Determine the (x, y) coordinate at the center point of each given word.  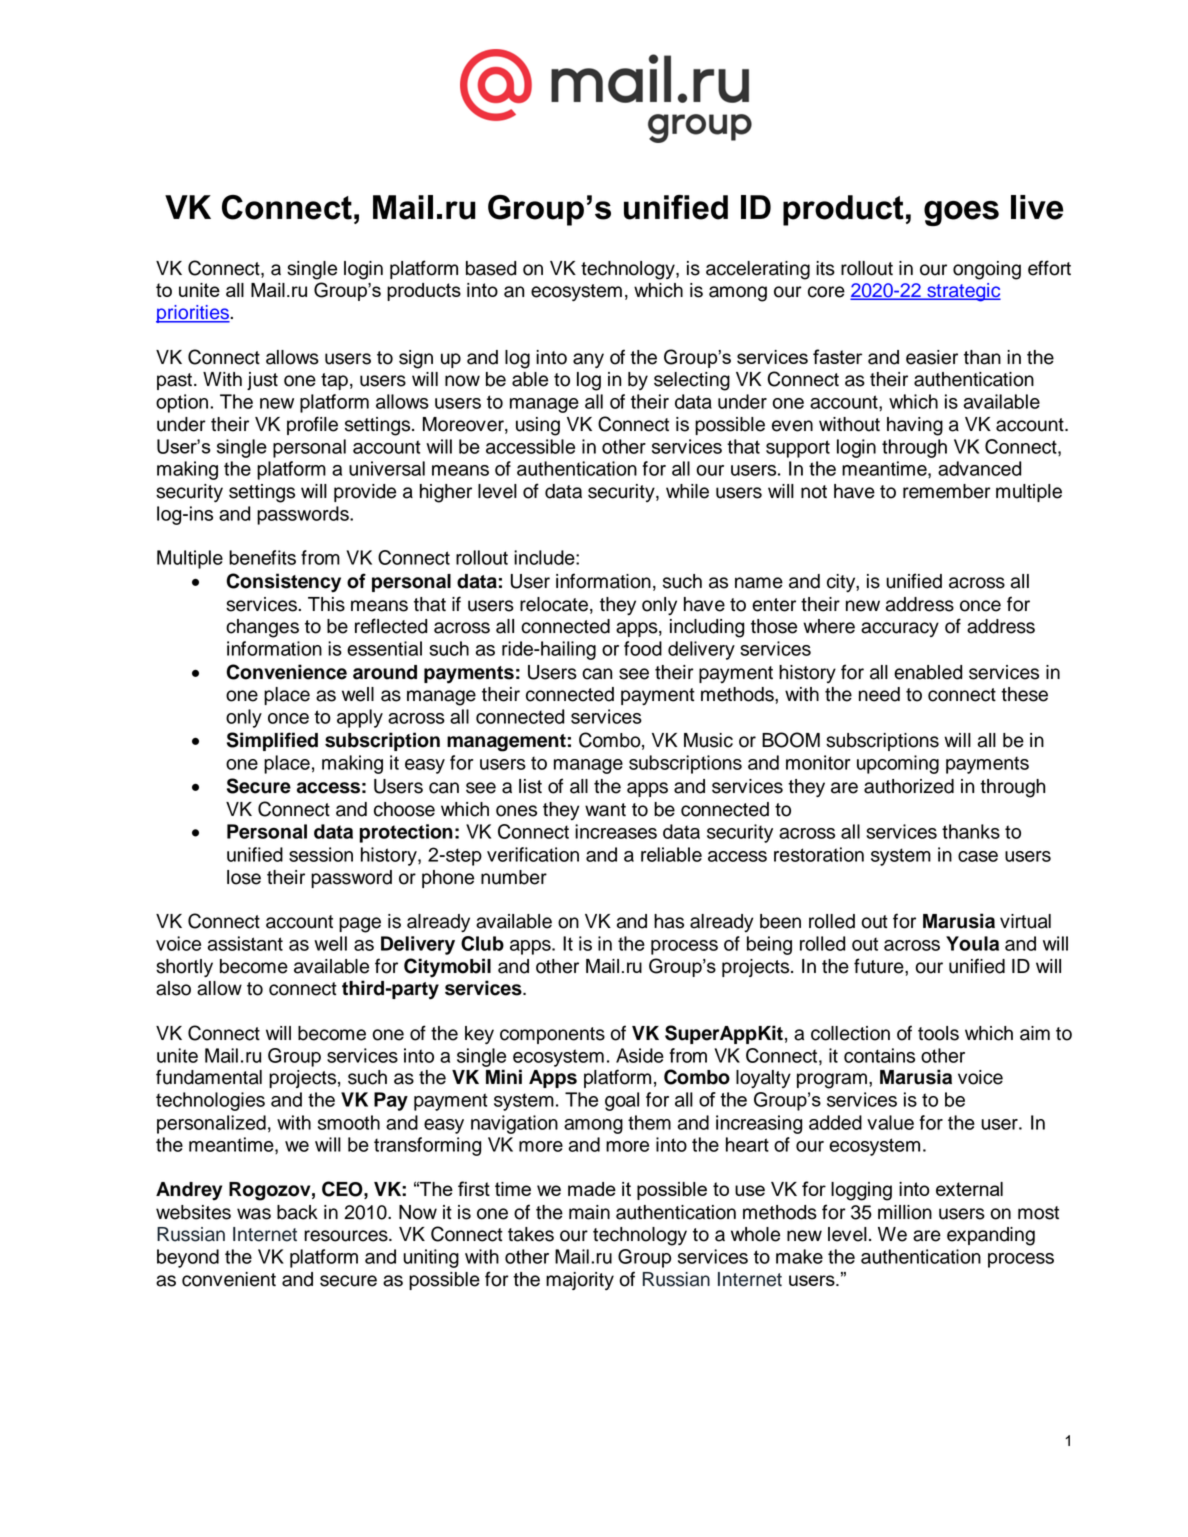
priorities (193, 314)
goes (961, 213)
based (491, 268)
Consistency (283, 583)
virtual (1025, 921)
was (254, 1214)
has (669, 921)
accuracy (900, 629)
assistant (245, 943)
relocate (554, 604)
